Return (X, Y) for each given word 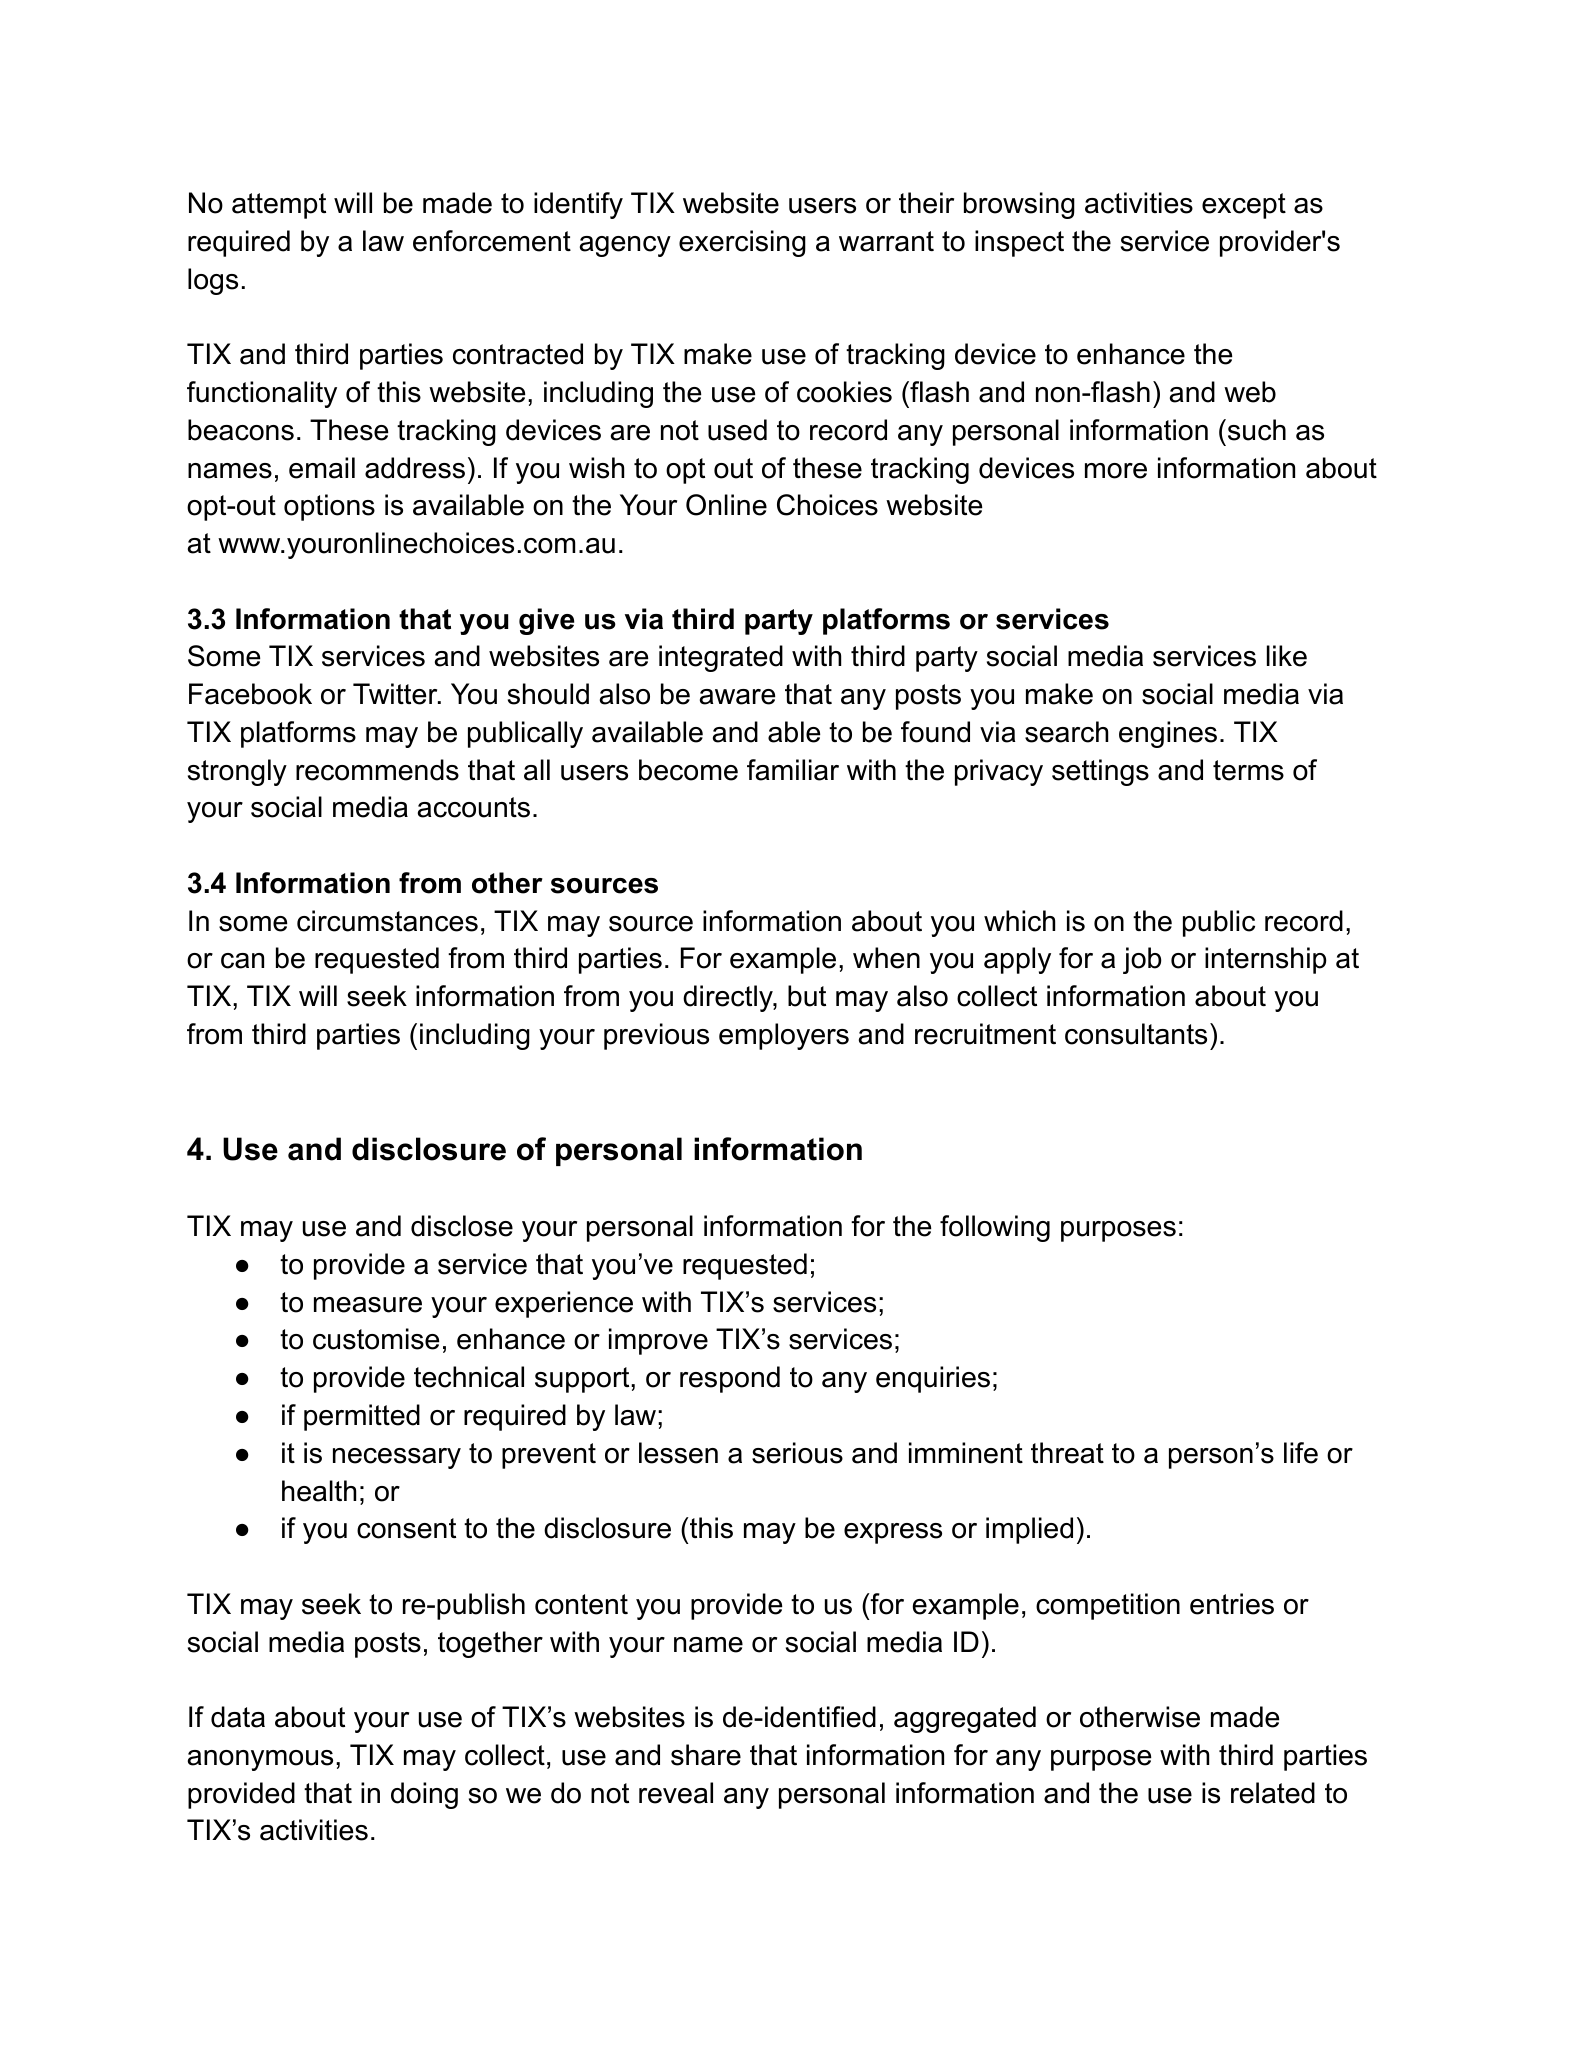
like (1287, 656)
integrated (721, 658)
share (706, 1755)
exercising (742, 243)
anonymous (260, 1760)
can (242, 961)
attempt (279, 206)
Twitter (396, 694)
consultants (1136, 1034)
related (1273, 1793)
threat (1067, 1453)
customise (376, 1339)
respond (730, 1379)
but (807, 996)
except (1244, 206)
